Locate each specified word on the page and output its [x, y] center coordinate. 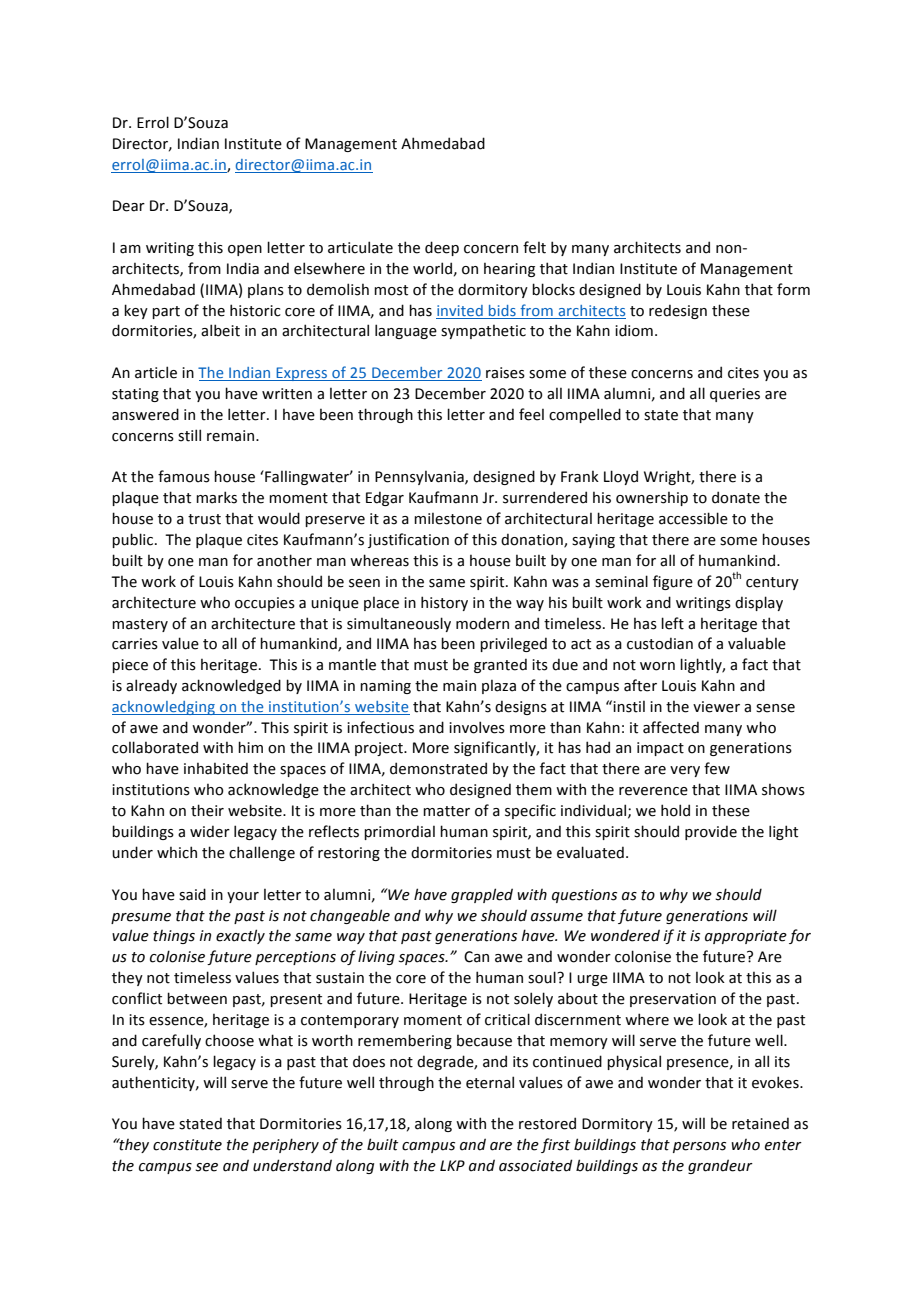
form [793, 289]
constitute [187, 1145]
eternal [490, 1082]
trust [204, 519]
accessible [693, 518]
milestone [448, 519]
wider [210, 831]
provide [711, 832]
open [245, 250]
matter [446, 811]
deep [442, 248]
